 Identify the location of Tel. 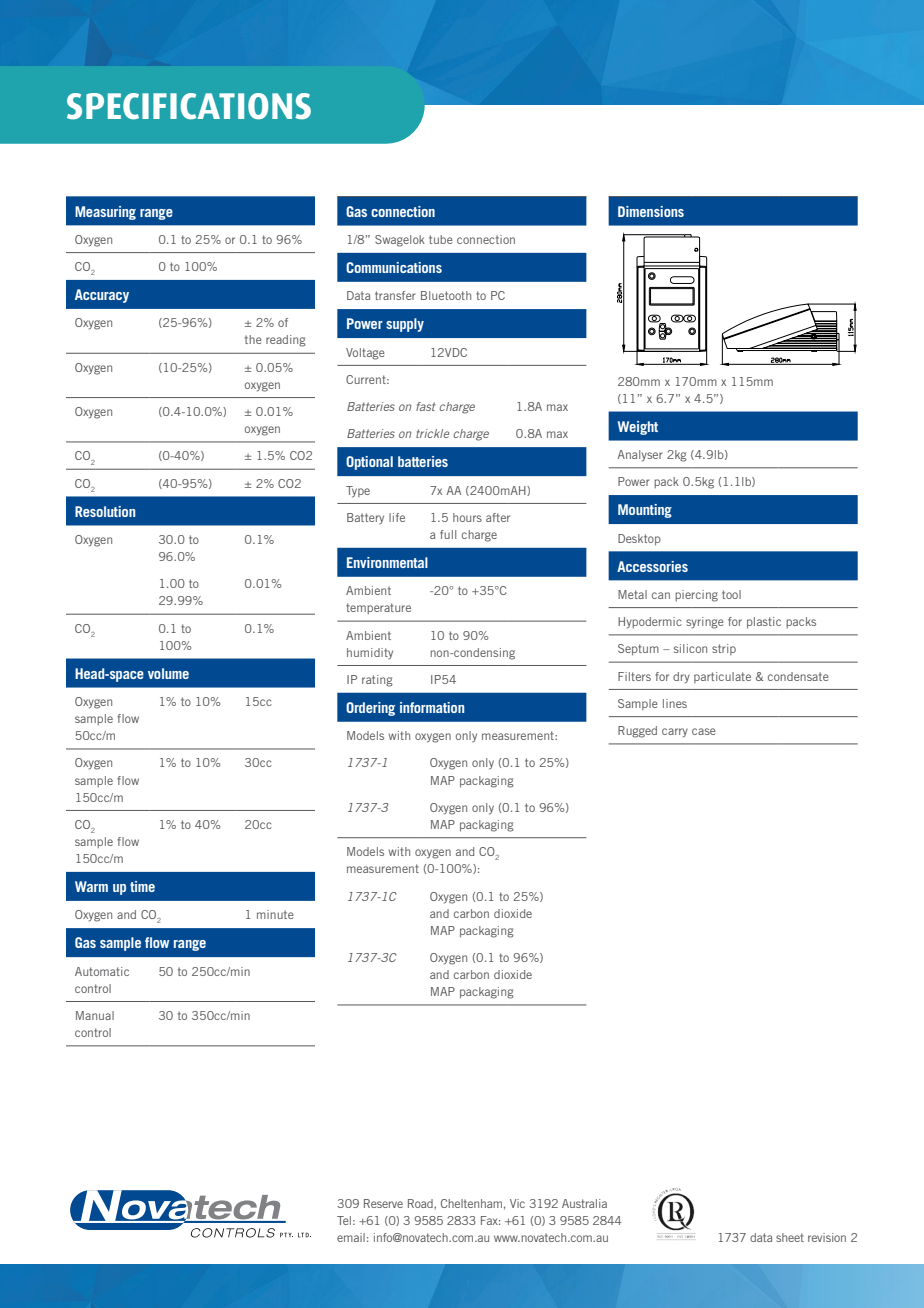
(344, 1220).
